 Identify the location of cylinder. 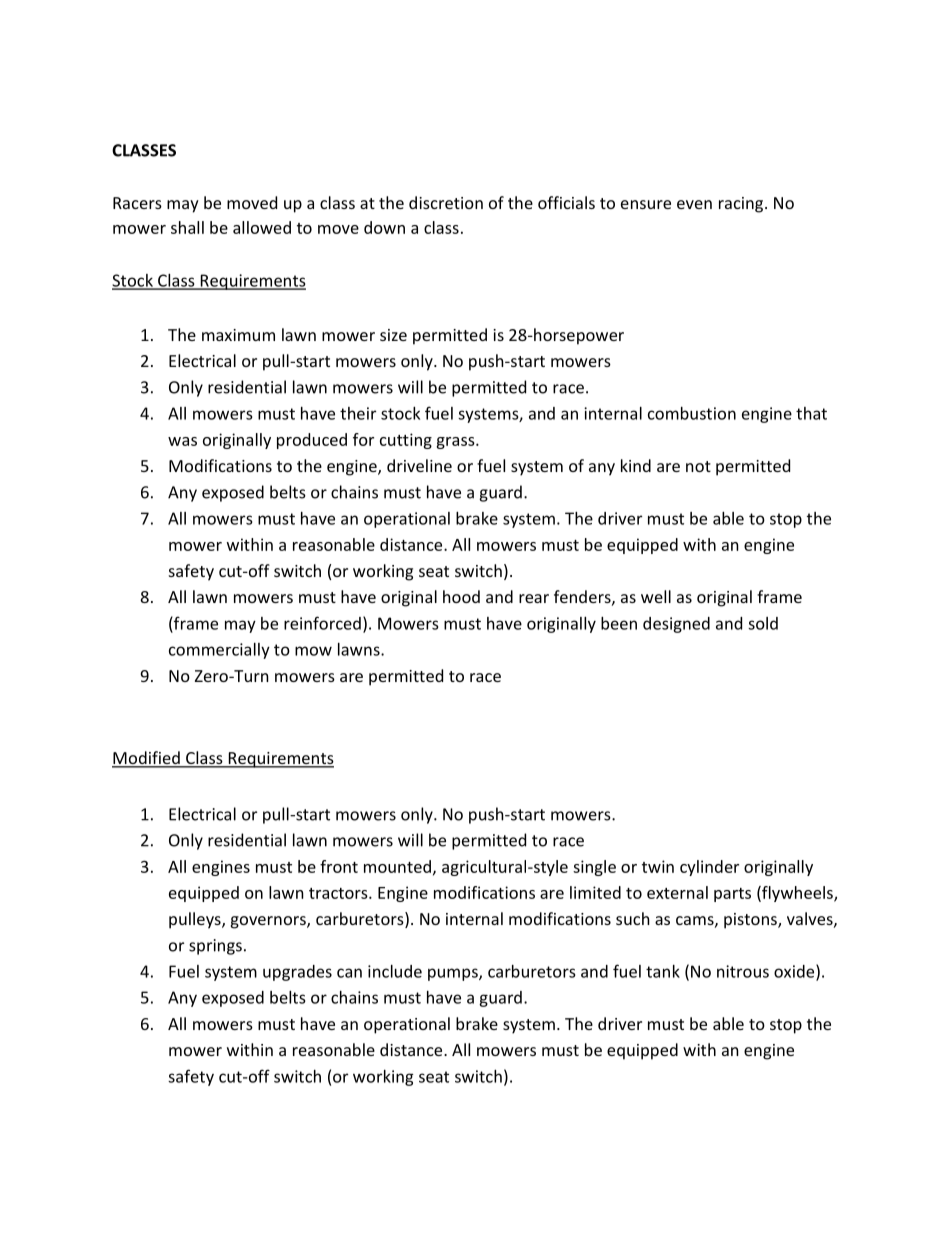
(709, 868).
